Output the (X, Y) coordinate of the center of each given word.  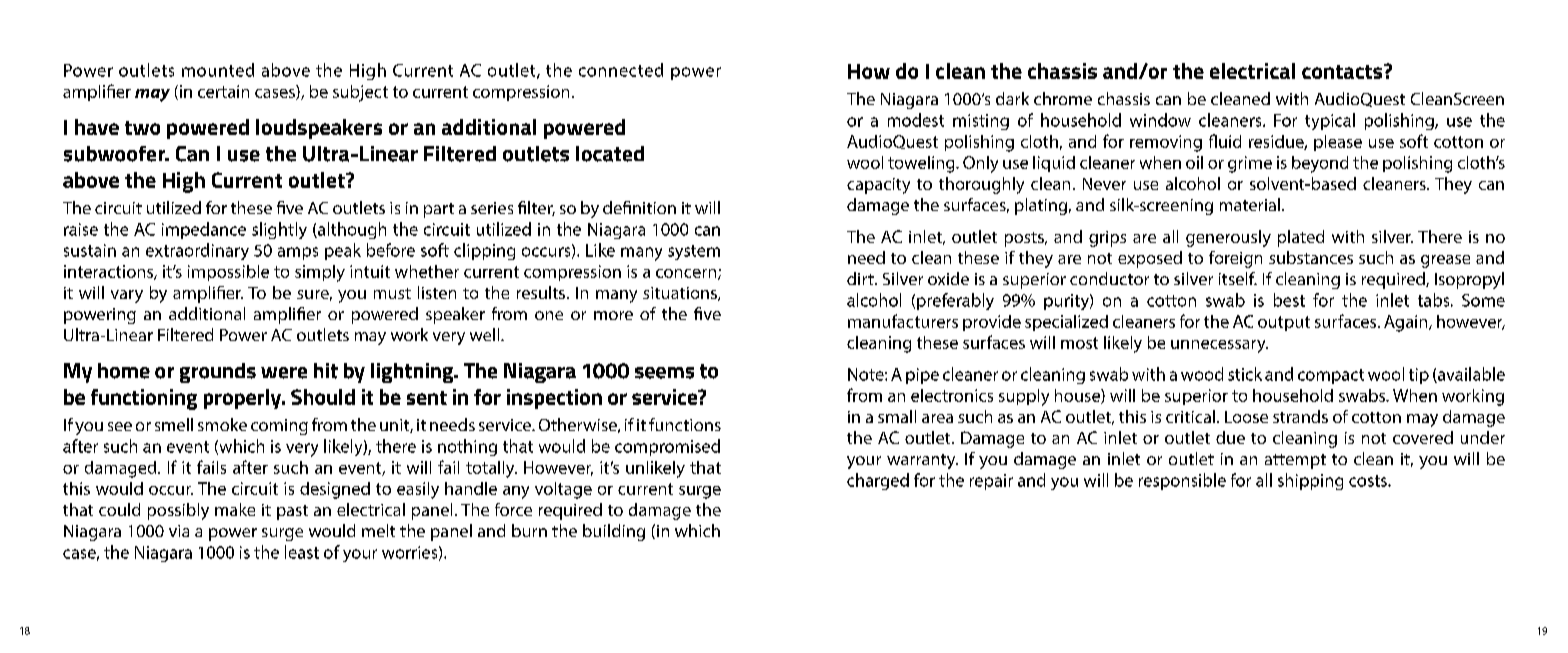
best (1289, 300)
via (179, 531)
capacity (878, 186)
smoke (222, 424)
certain (223, 91)
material (1250, 204)
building (614, 532)
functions (685, 424)
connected (621, 70)
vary (127, 296)
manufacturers (903, 321)
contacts (1343, 71)
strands (1300, 416)
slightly (279, 230)
